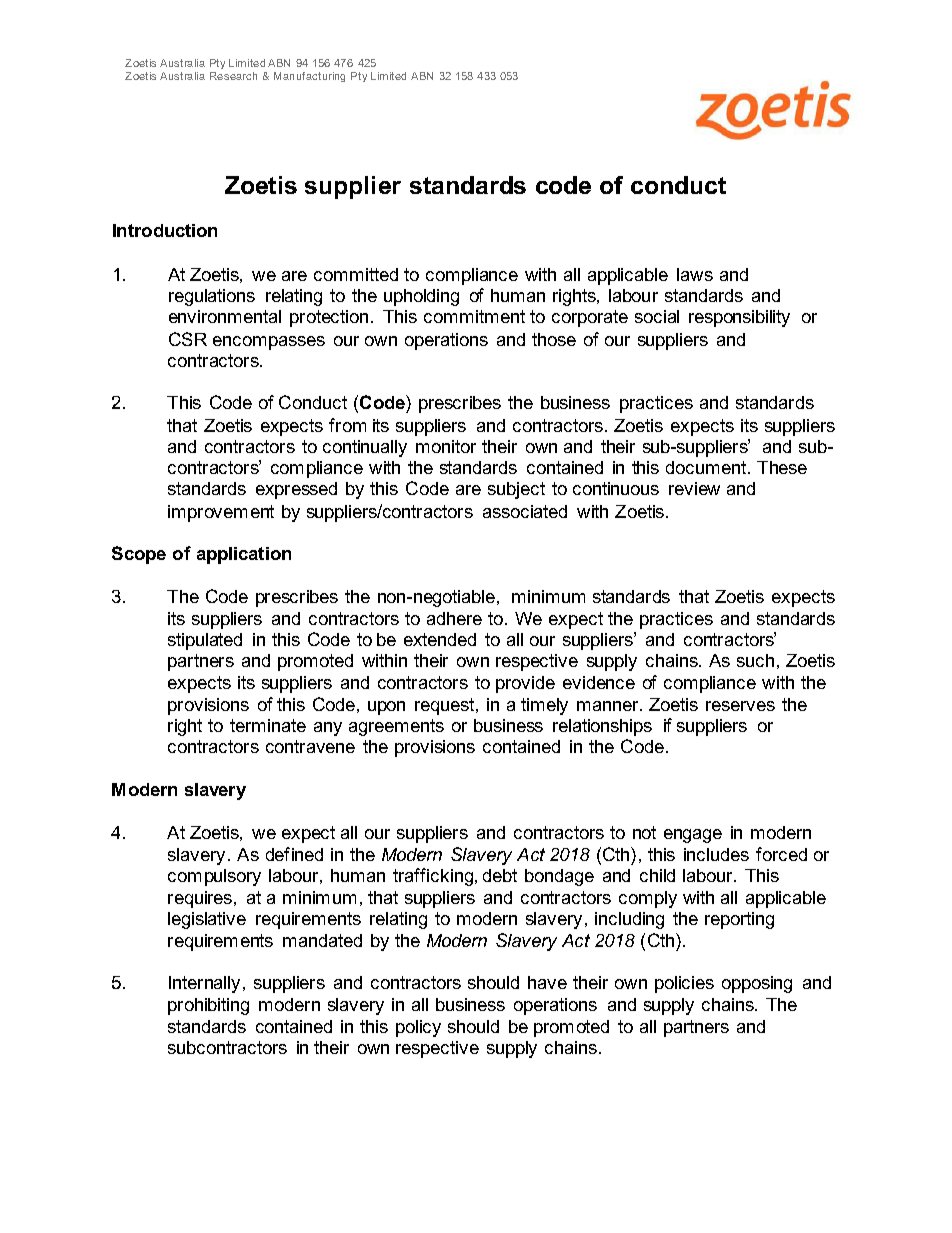  I want to click on review, so click(694, 488).
